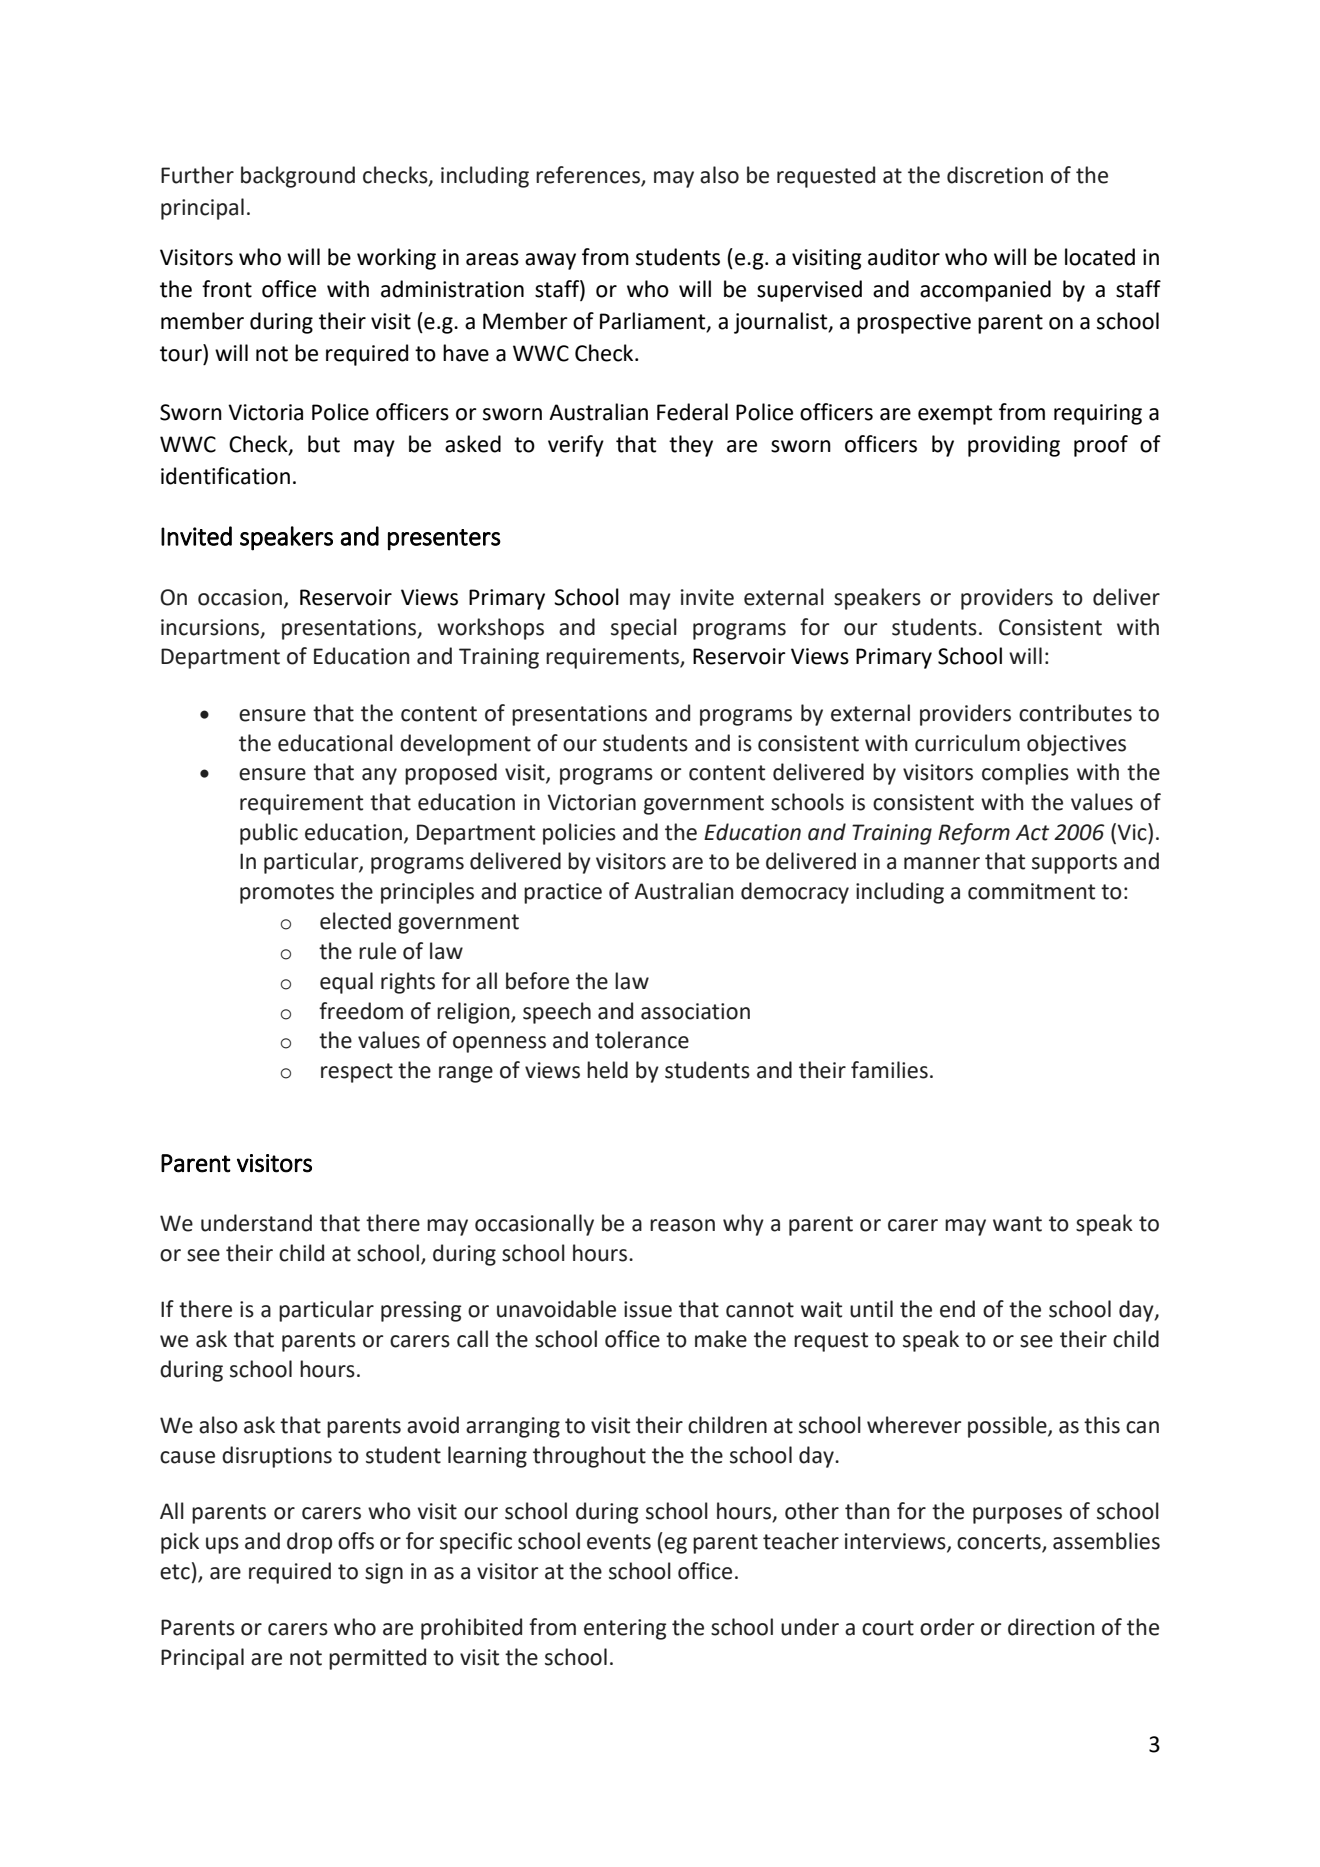 Image resolution: width=1320 pixels, height=1867 pixels. I want to click on discretion, so click(995, 175).
